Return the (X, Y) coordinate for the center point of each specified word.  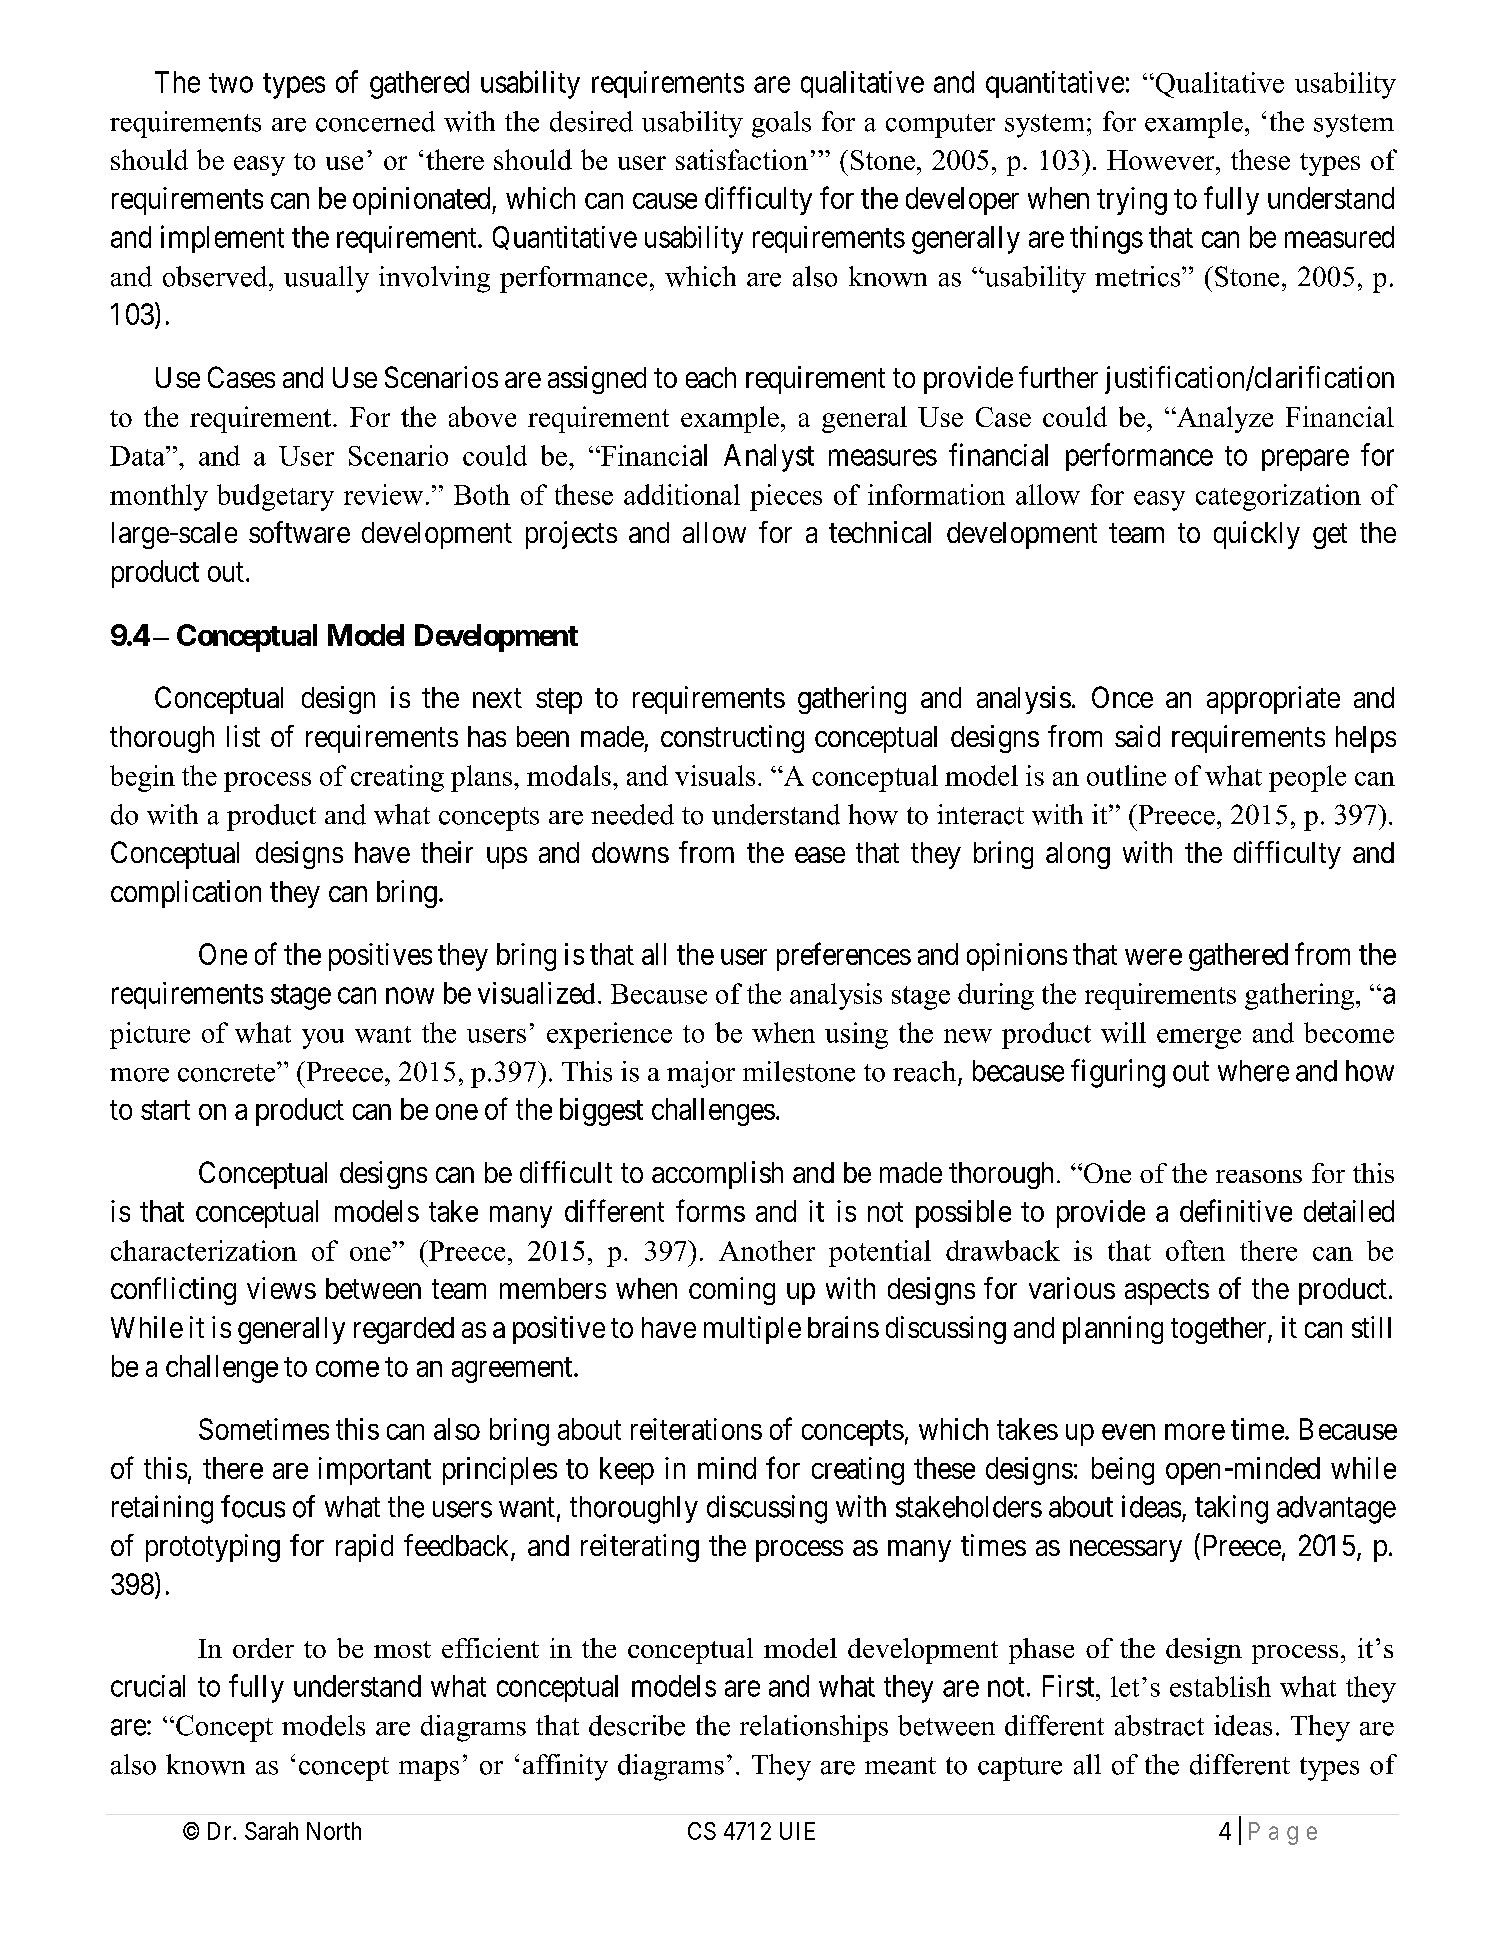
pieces (786, 497)
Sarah (271, 1831)
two (231, 83)
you (323, 1039)
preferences (844, 956)
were (1153, 957)
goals (781, 124)
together (1220, 1330)
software (299, 532)
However (1162, 160)
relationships (814, 1728)
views (281, 1288)
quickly (1257, 535)
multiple (752, 1330)
